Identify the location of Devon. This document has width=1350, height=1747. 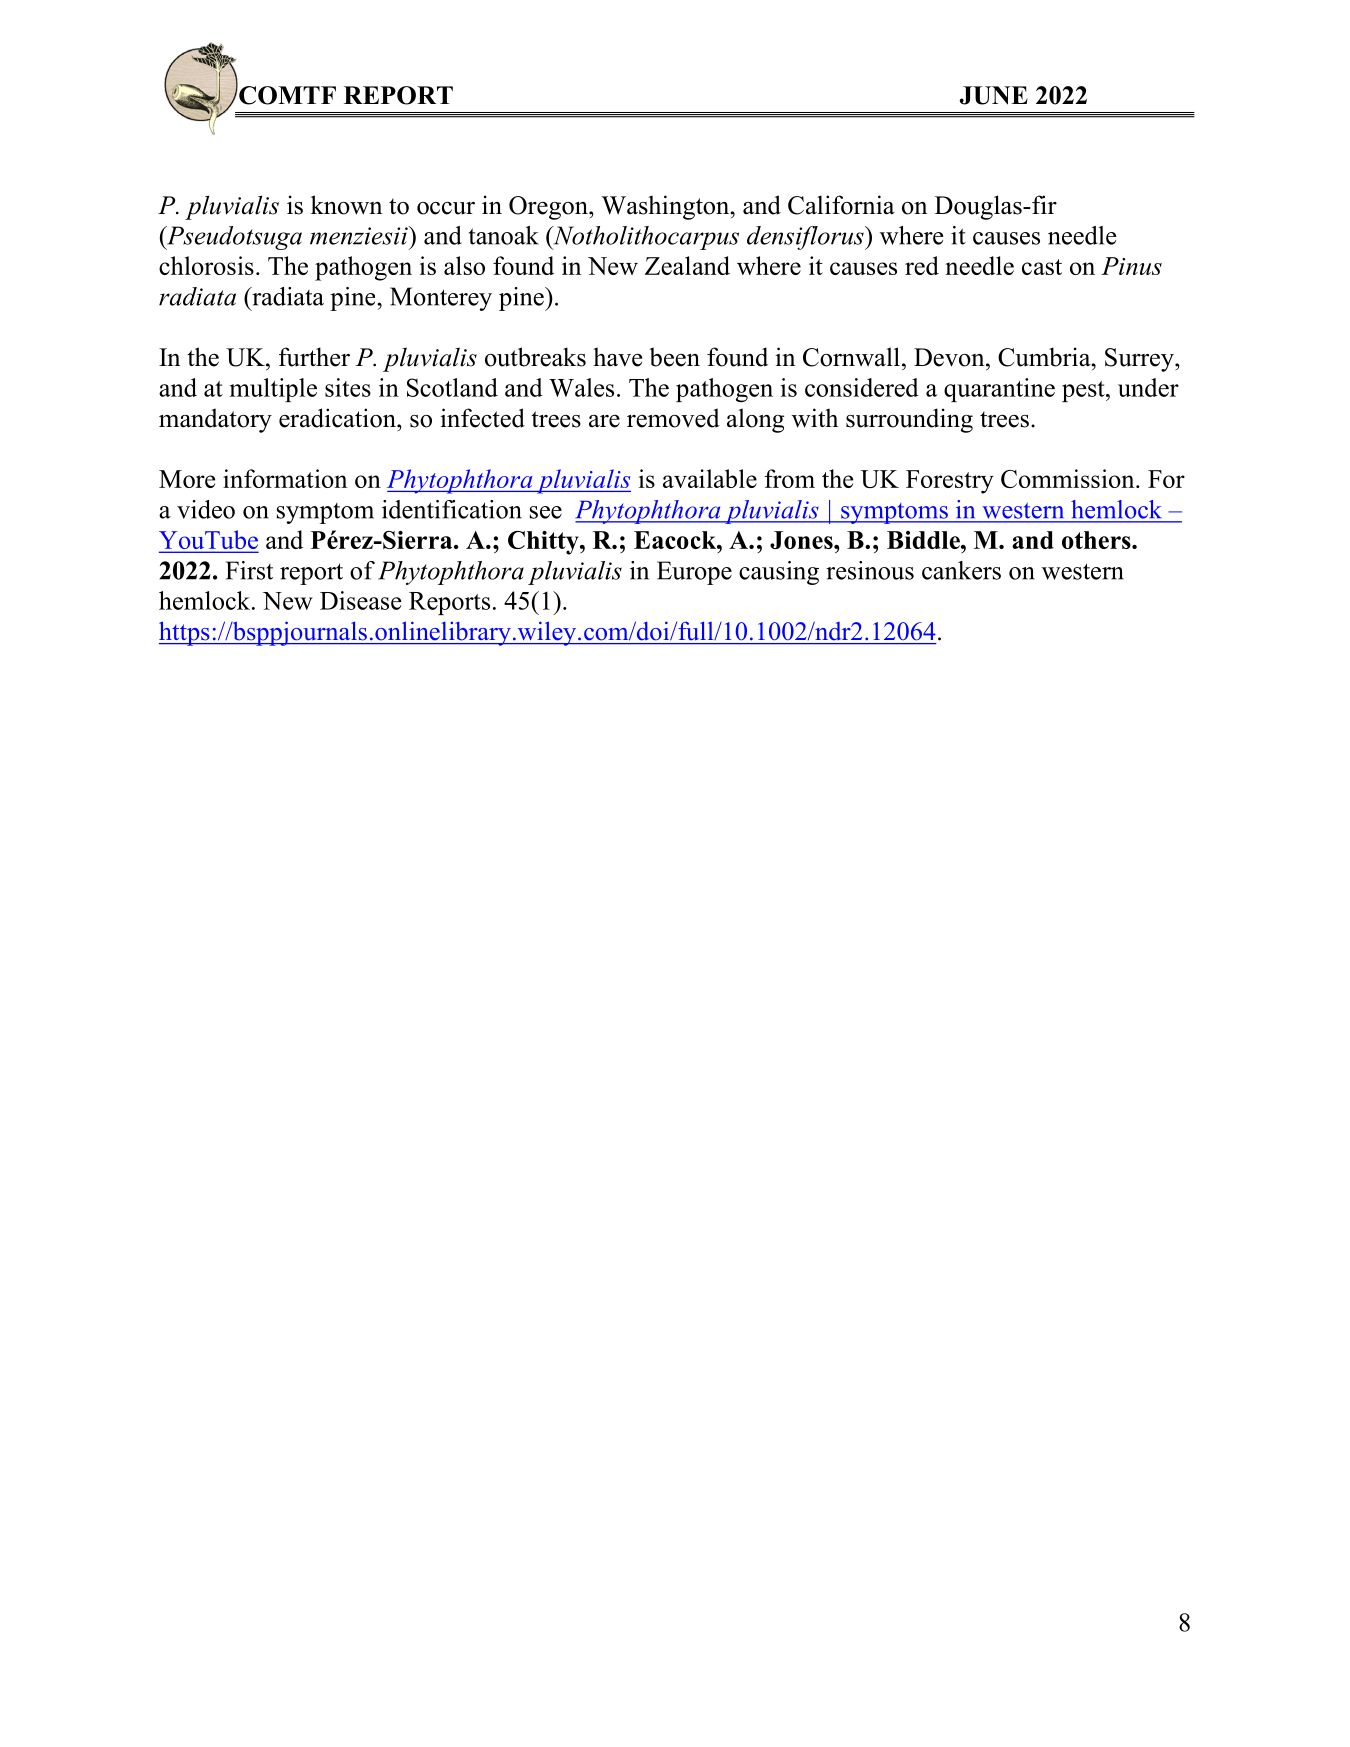
(950, 357).
